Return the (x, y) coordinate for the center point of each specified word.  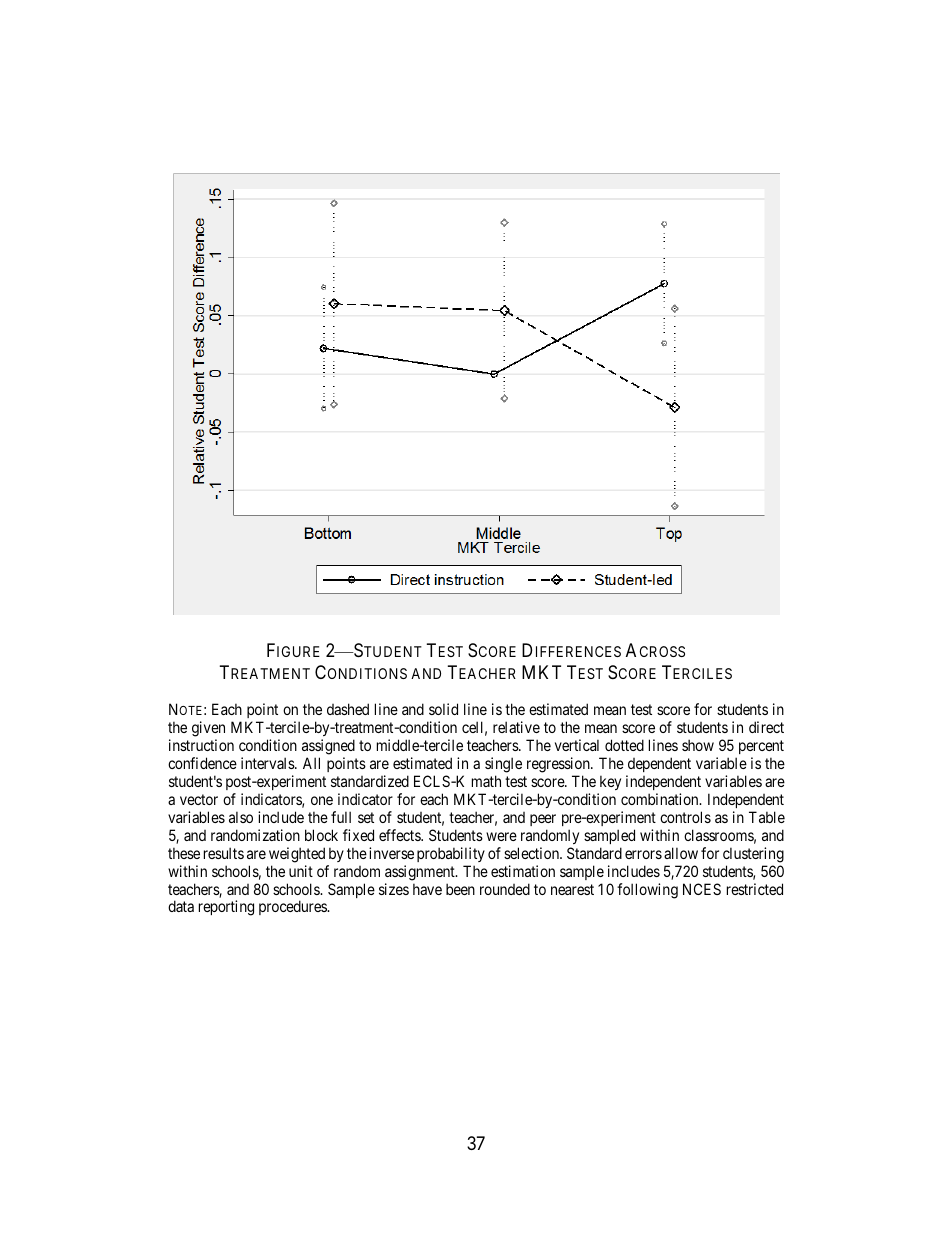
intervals (268, 763)
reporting (226, 908)
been (460, 889)
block (321, 835)
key (610, 782)
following (647, 891)
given (208, 730)
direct (766, 727)
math (486, 781)
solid (443, 709)
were (501, 836)
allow (681, 853)
